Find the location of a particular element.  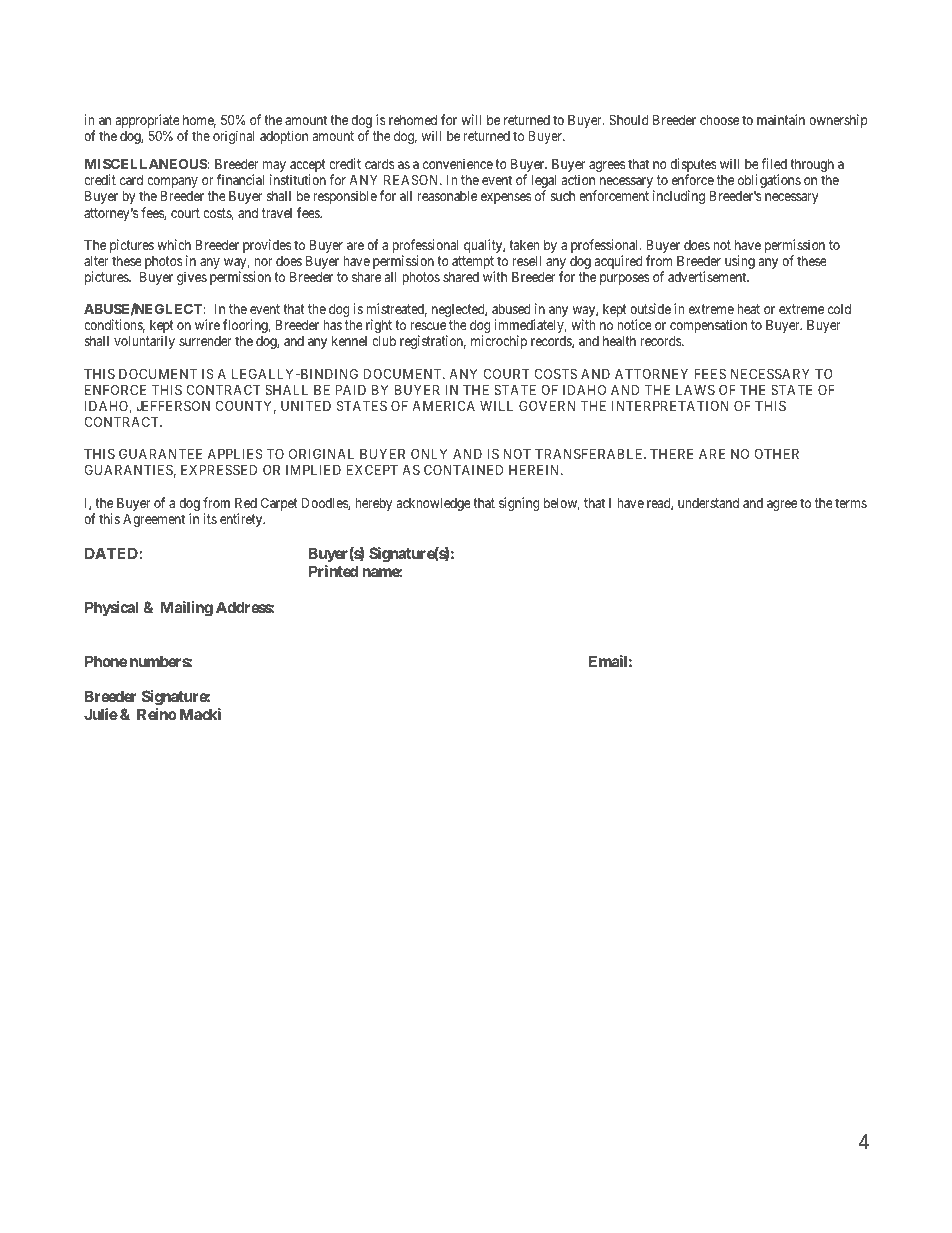

JEFFERSON is located at coordinates (173, 405).
